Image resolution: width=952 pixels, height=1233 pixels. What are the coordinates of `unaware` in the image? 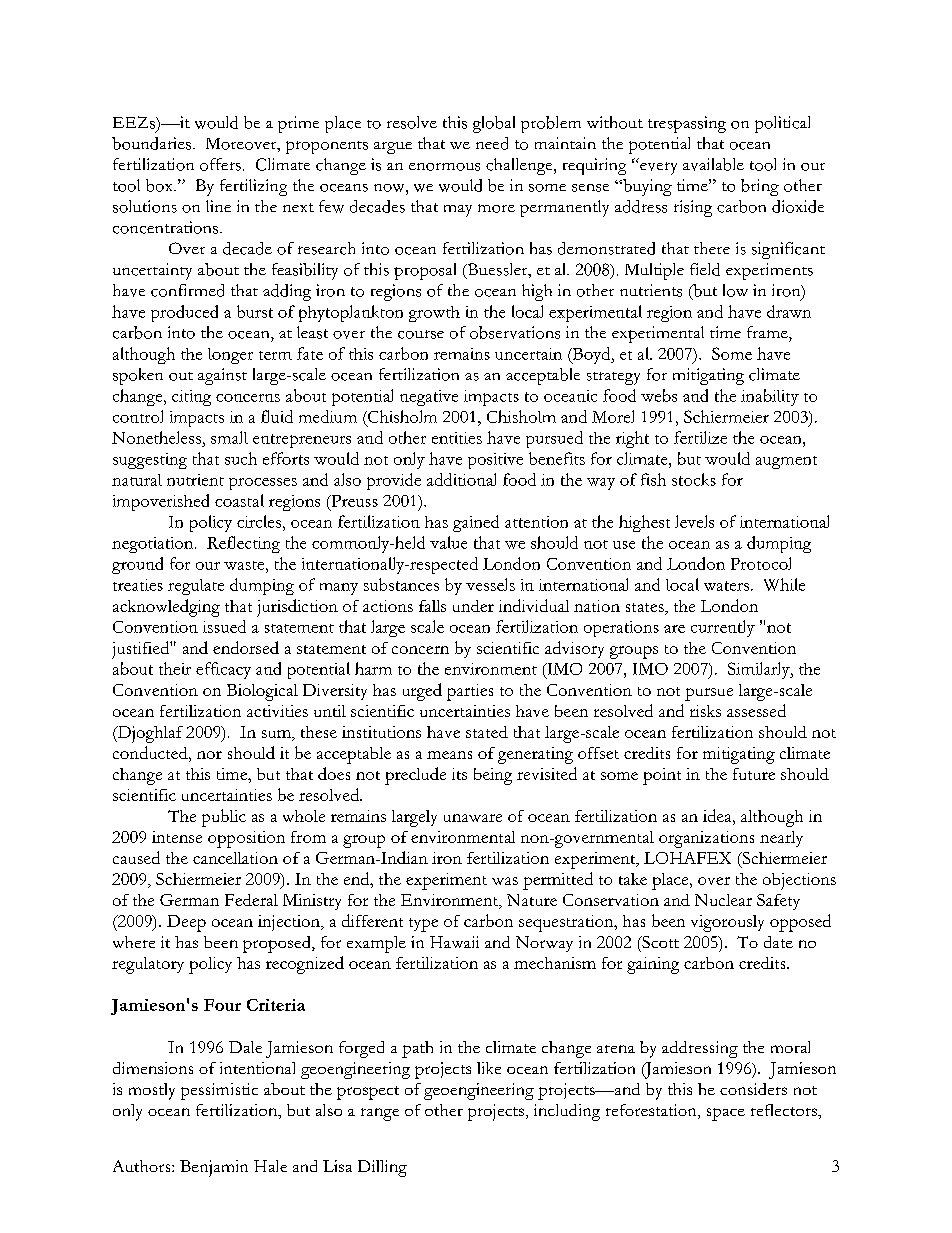 It's located at (473, 818).
